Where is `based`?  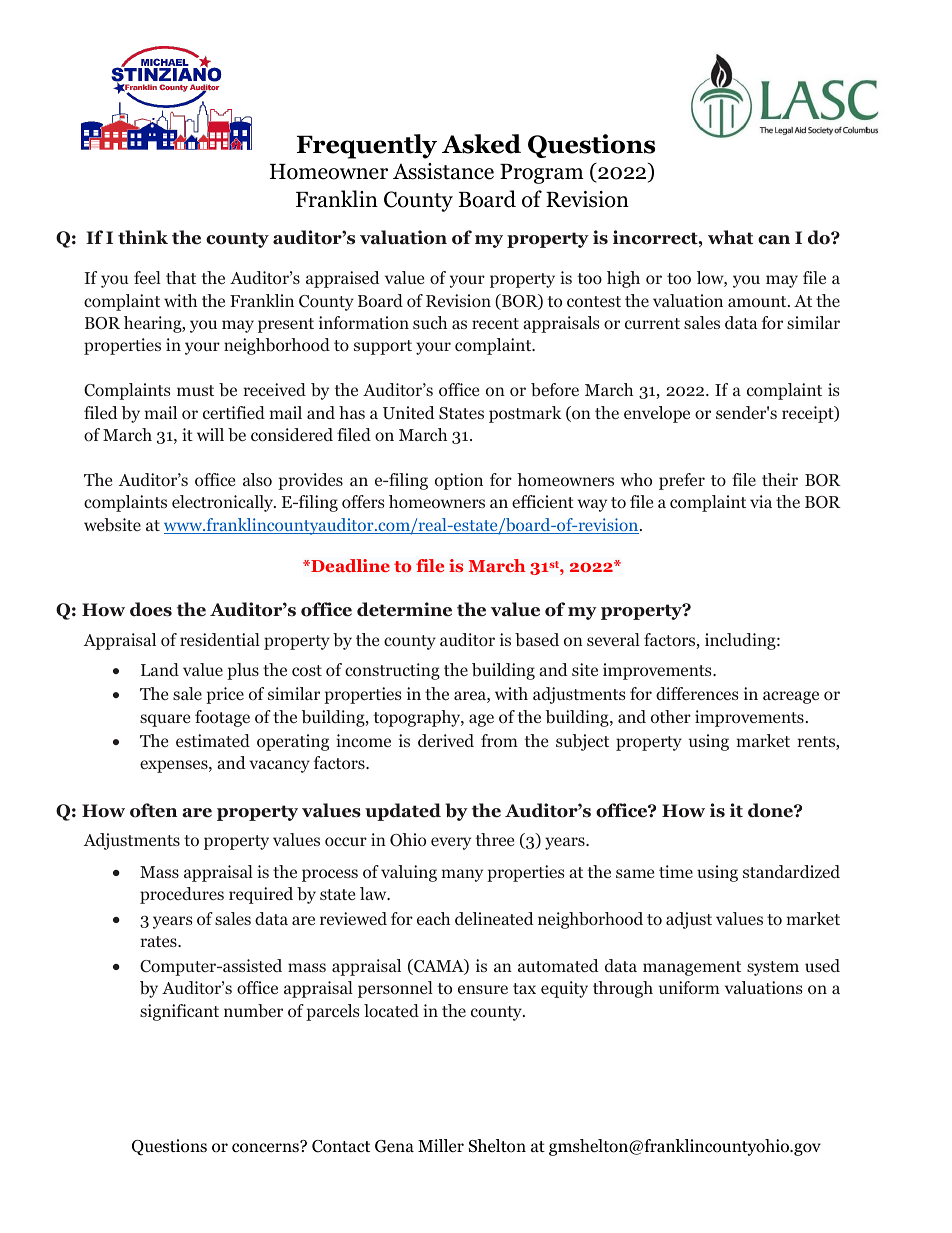
based is located at coordinates (537, 640).
